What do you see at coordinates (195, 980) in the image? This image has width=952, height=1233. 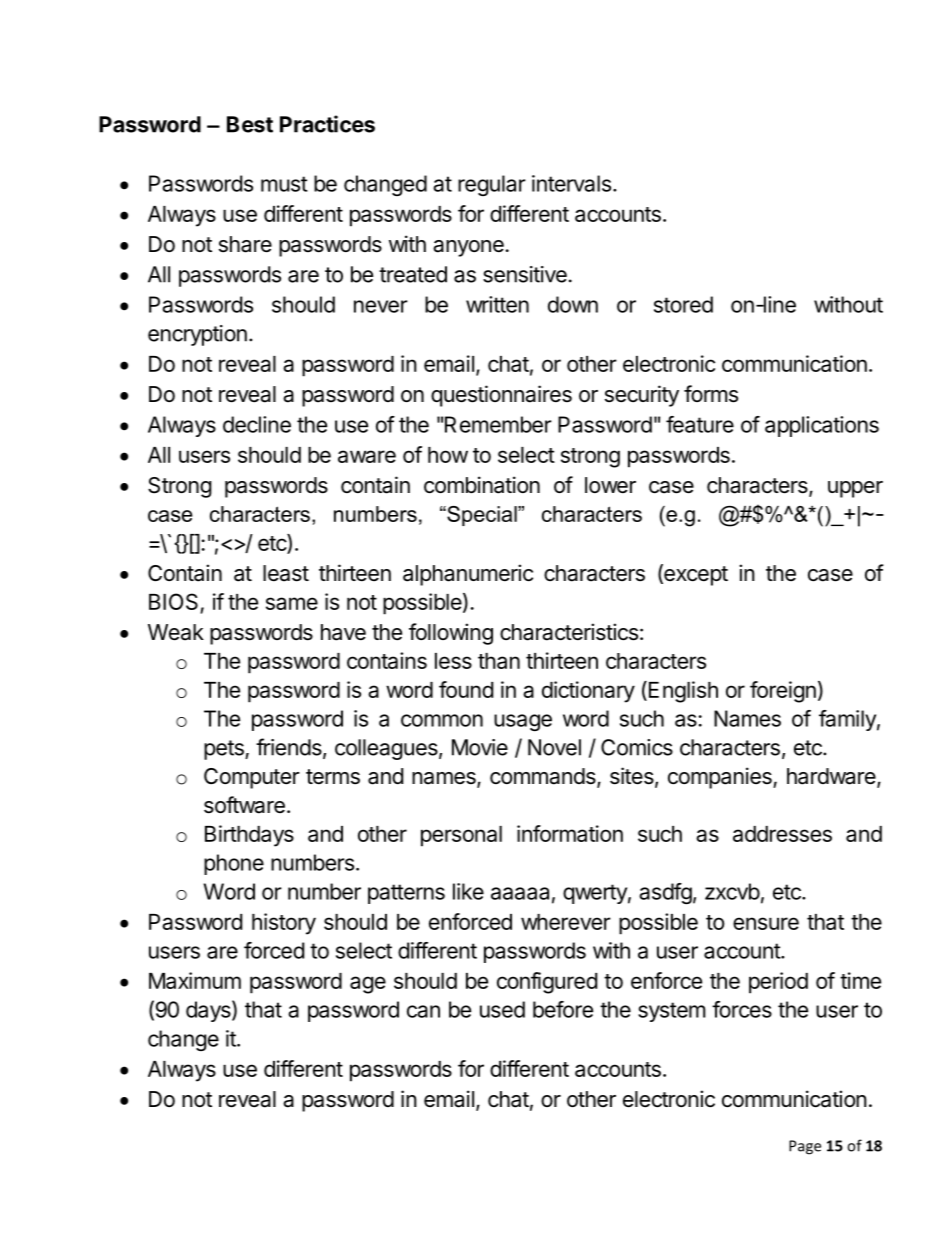 I see `Maximum` at bounding box center [195, 980].
